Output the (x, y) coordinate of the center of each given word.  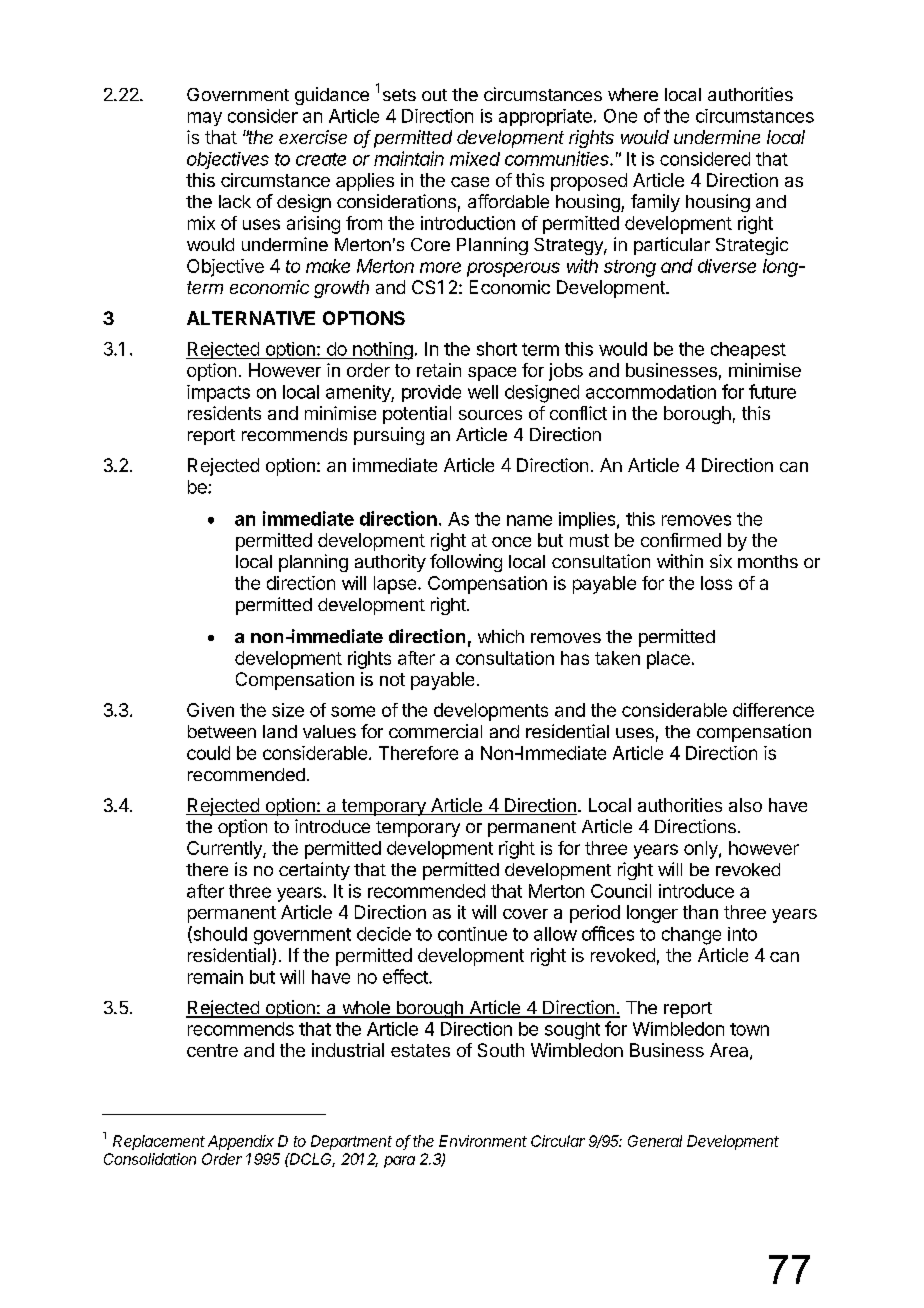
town (749, 1029)
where (633, 94)
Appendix (241, 1142)
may (205, 119)
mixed (475, 159)
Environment (483, 1141)
